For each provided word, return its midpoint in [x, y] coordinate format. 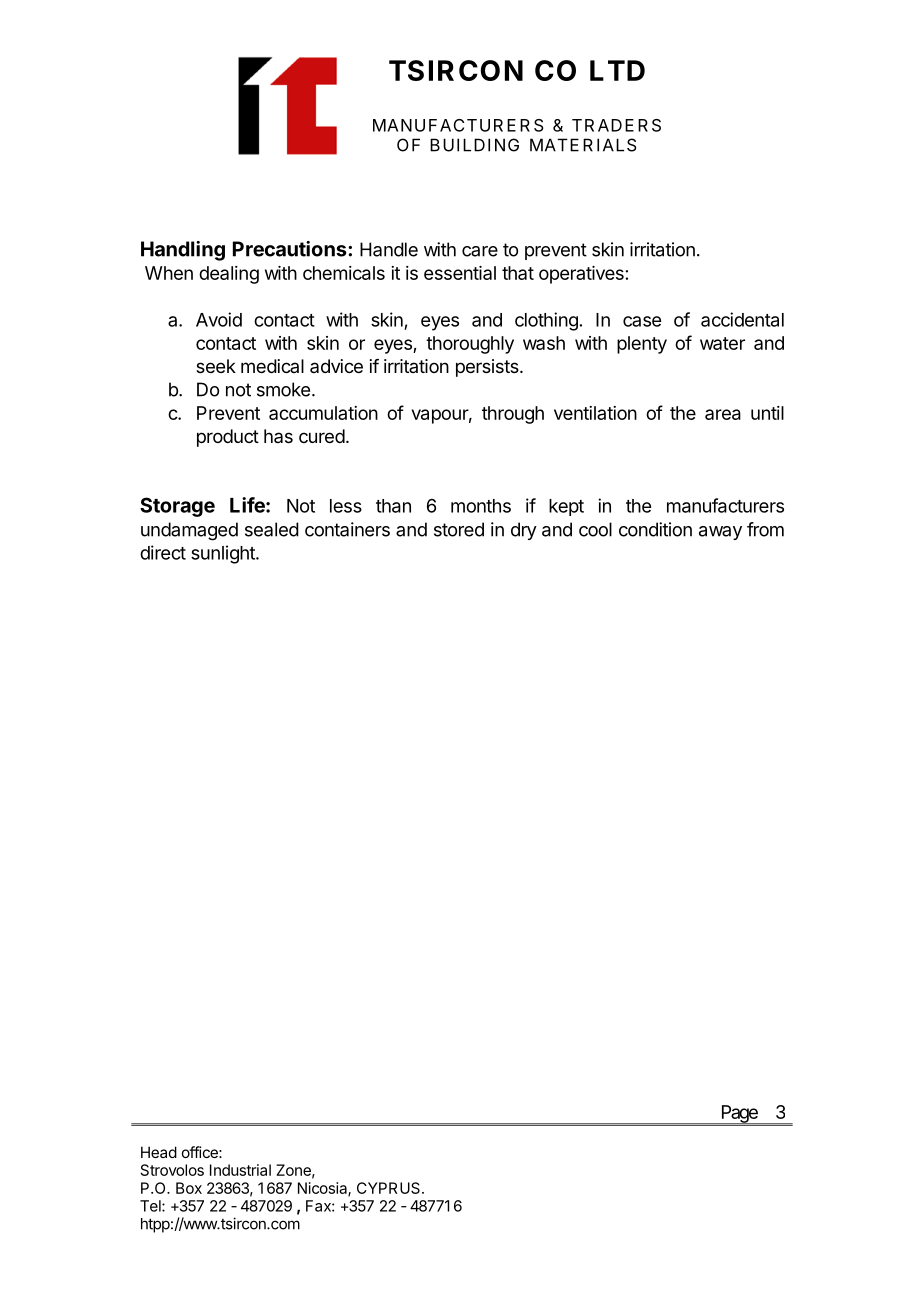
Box [189, 1188]
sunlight [224, 554]
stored [459, 529]
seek [216, 366]
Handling [183, 251]
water [722, 343]
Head [159, 1152]
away [720, 533]
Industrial [240, 1170]
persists [488, 368]
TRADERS [616, 125]
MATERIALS [583, 145]
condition [655, 529]
